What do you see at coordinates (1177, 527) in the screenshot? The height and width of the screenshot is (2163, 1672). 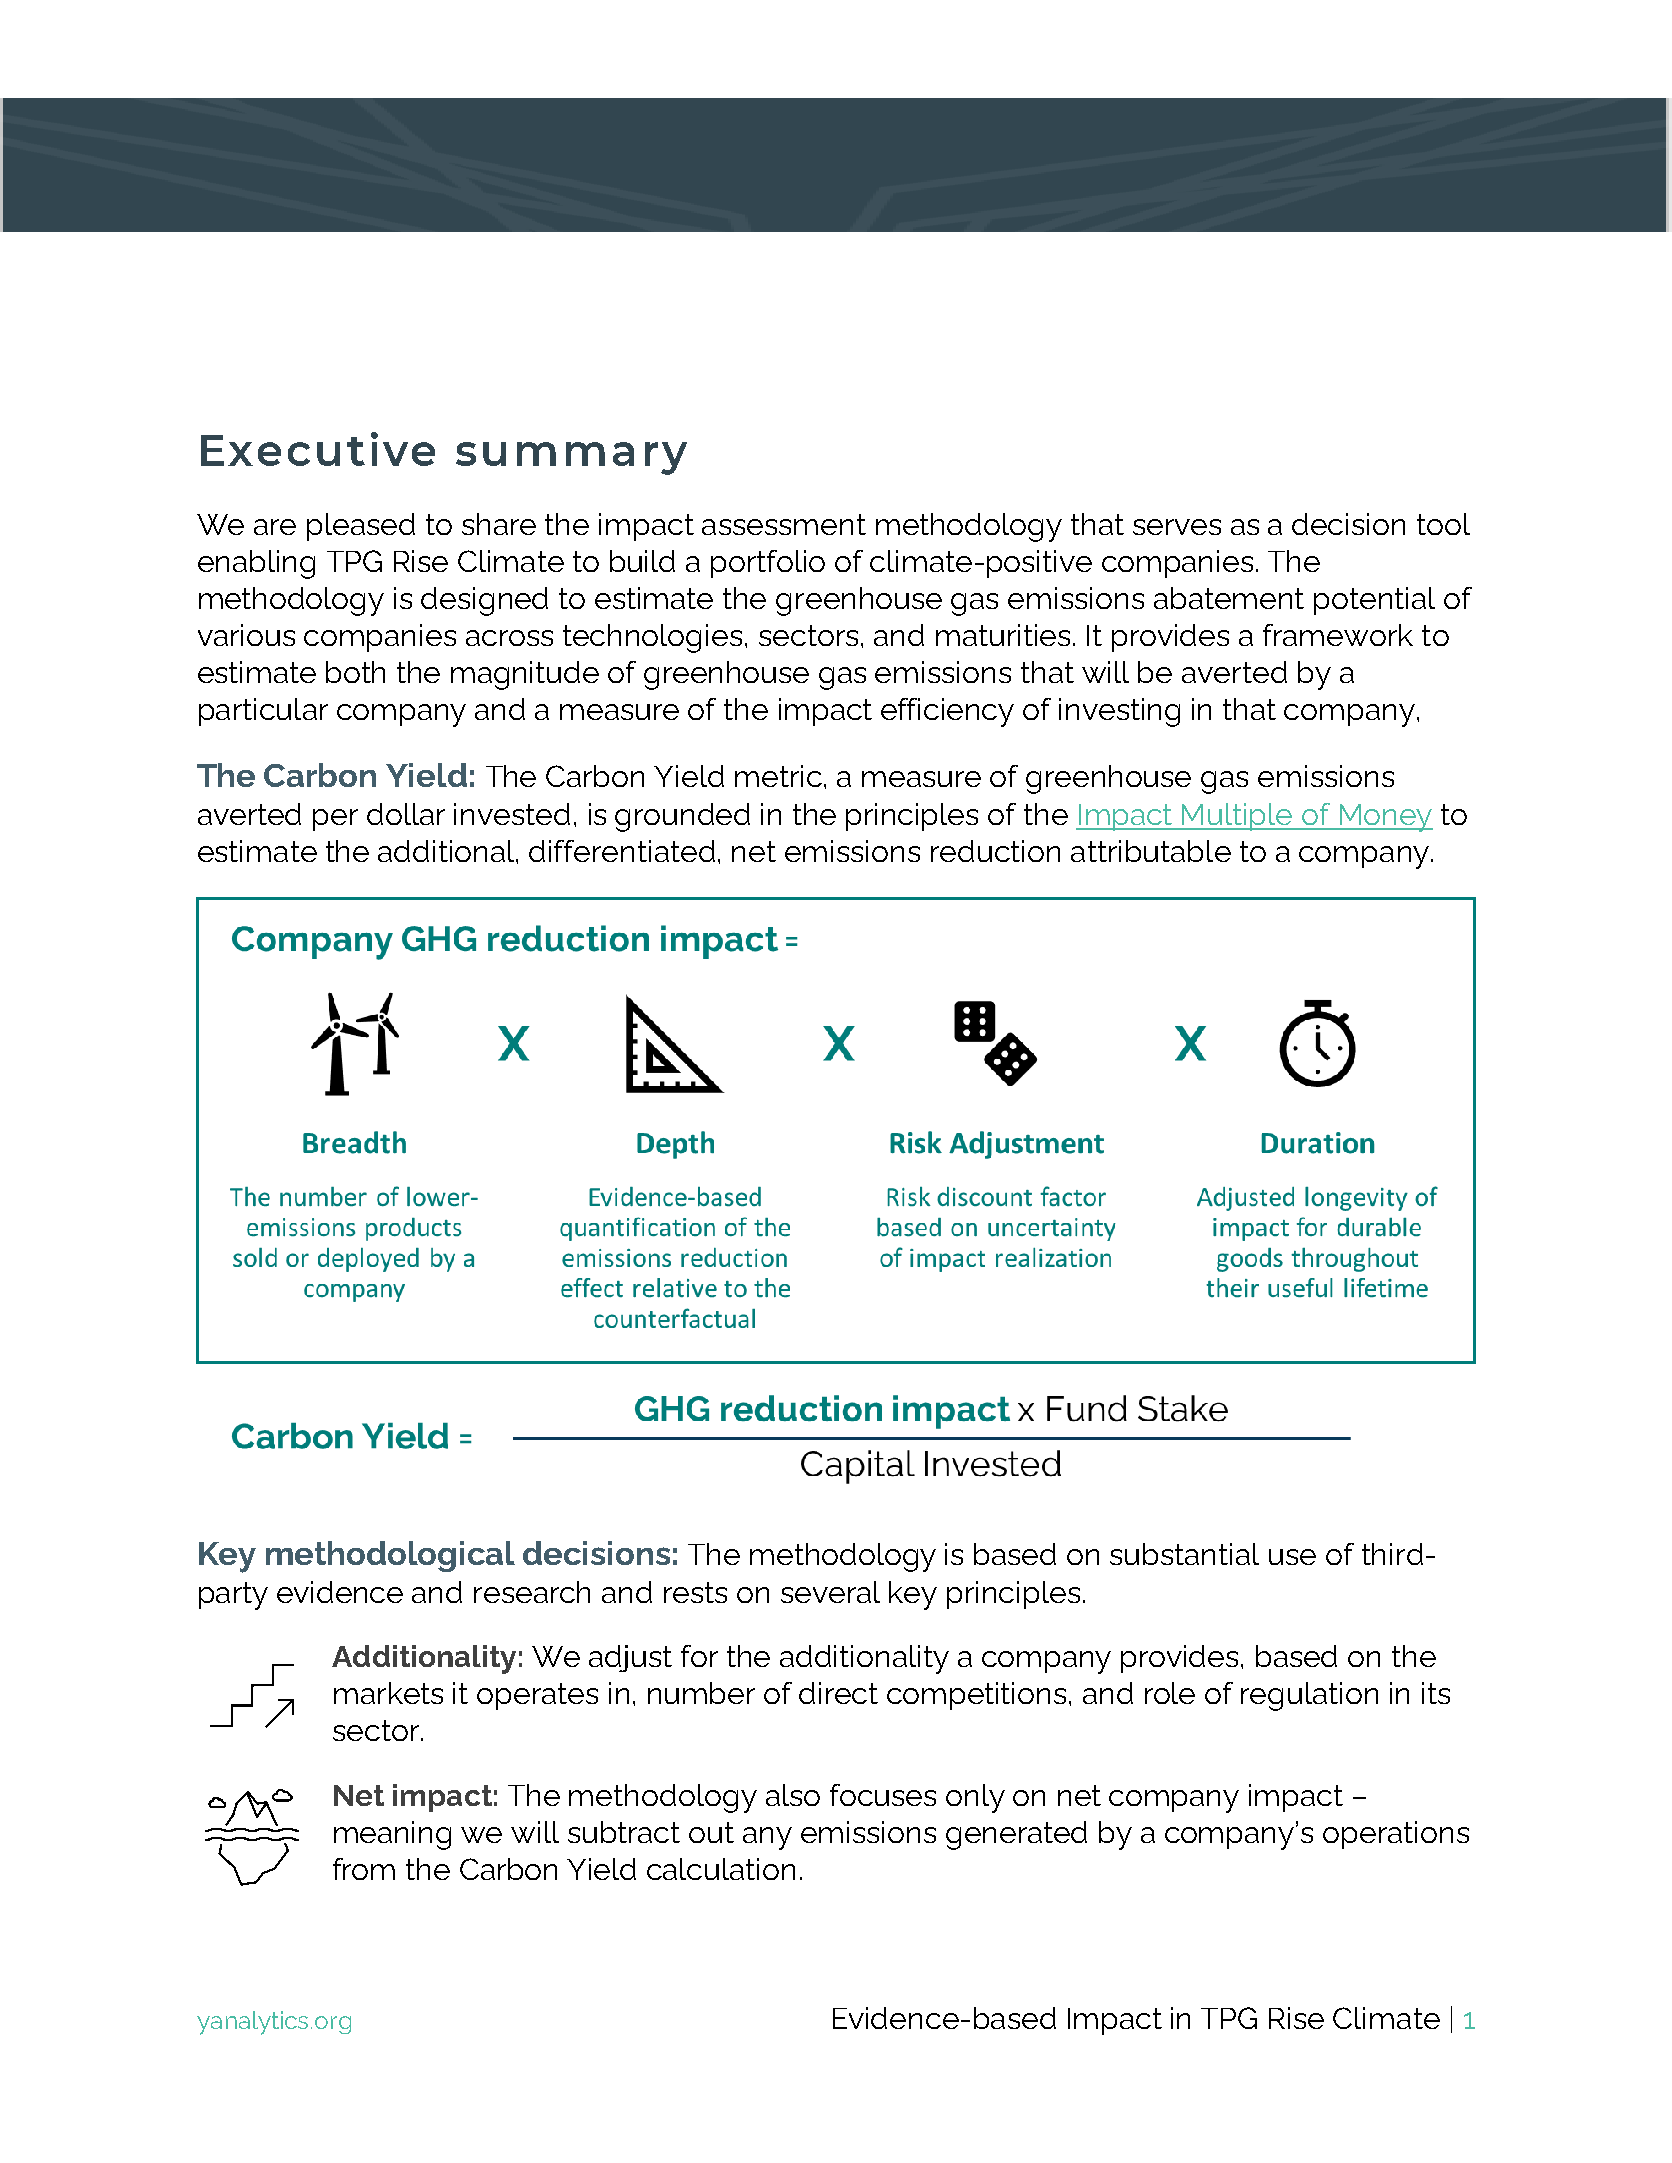 I see `serves` at bounding box center [1177, 527].
